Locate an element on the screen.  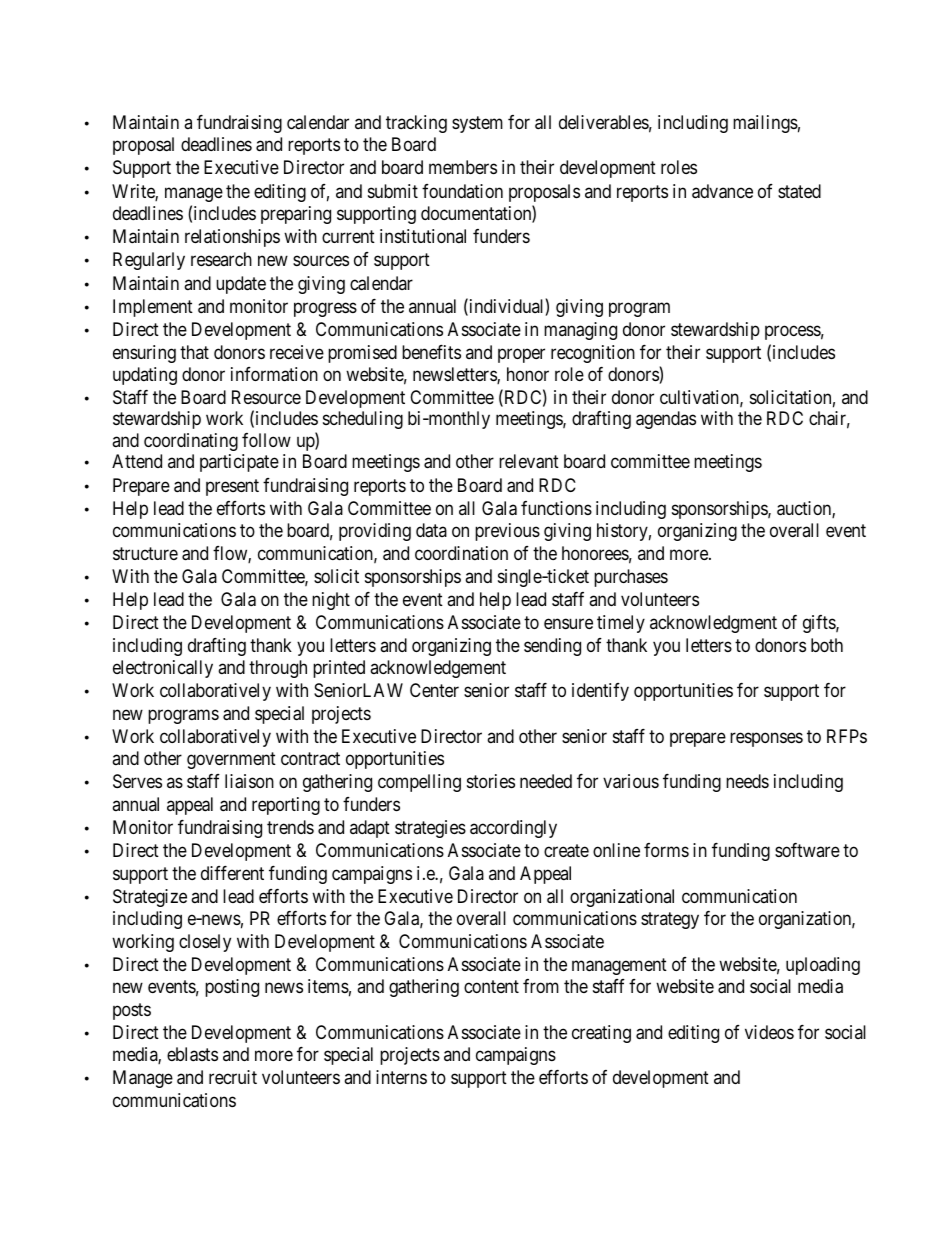
preparing is located at coordinates (296, 215).
